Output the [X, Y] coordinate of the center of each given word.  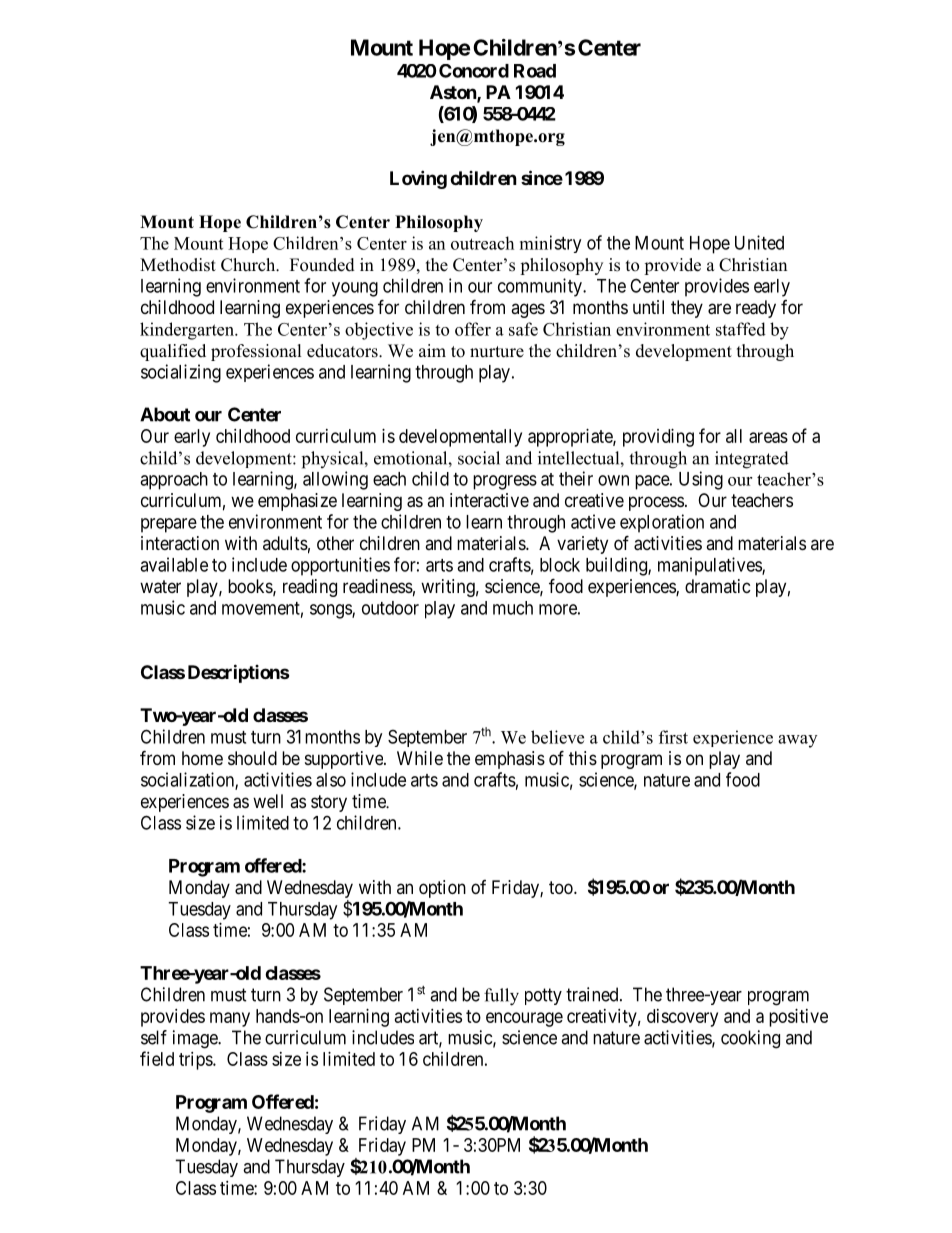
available [174, 564]
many [230, 1019]
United [759, 242]
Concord [474, 71]
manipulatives [710, 566]
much [513, 608]
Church [249, 265]
